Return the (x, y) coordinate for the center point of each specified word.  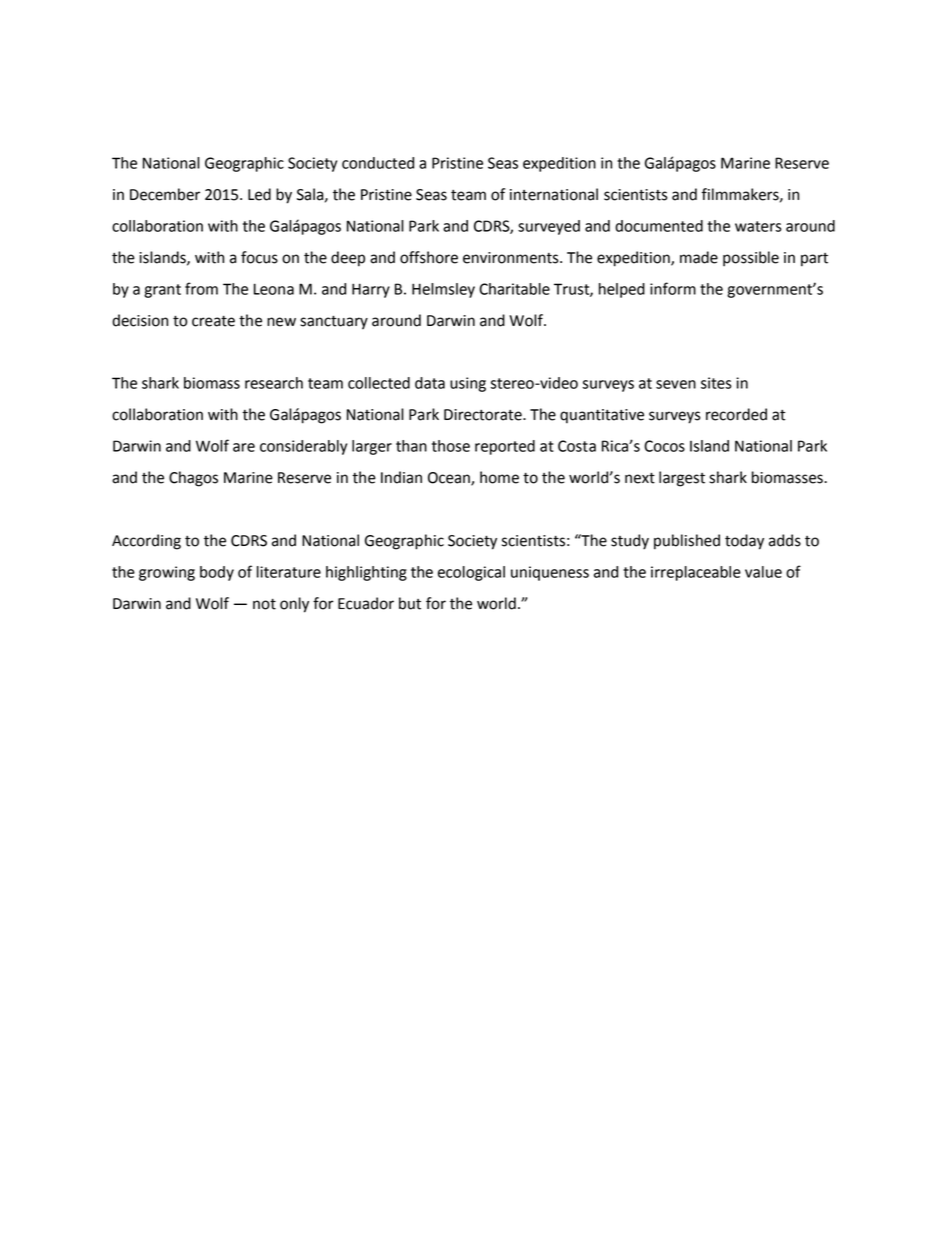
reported (505, 447)
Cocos (664, 446)
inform (673, 288)
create (213, 321)
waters (758, 226)
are (244, 447)
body (217, 573)
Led (259, 194)
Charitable (514, 289)
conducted (378, 163)
